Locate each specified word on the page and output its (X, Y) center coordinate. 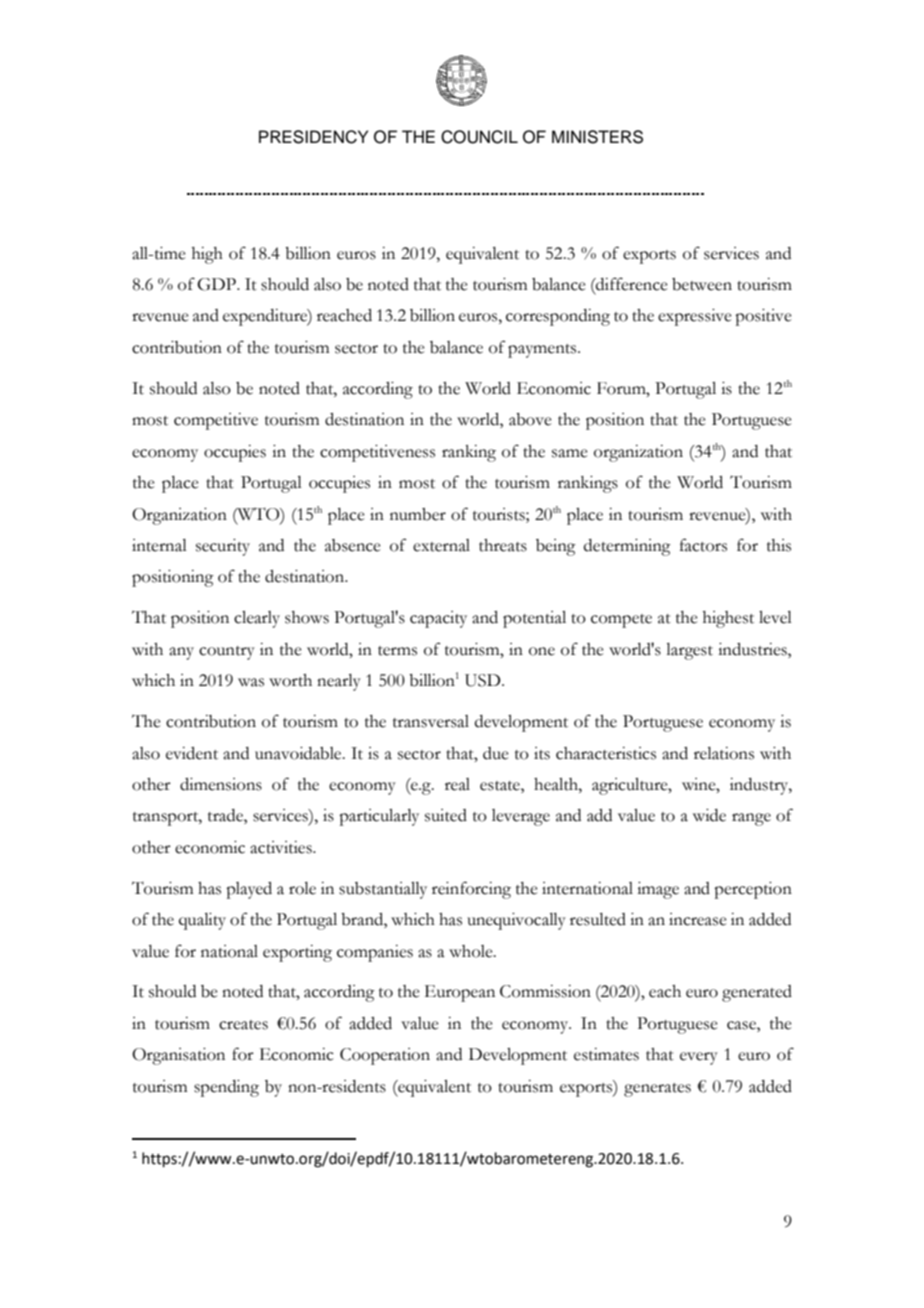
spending (226, 1088)
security (223, 547)
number (418, 514)
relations (724, 753)
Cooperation (385, 1056)
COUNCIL (479, 137)
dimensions (221, 784)
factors (703, 545)
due (496, 753)
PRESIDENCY (313, 137)
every (699, 1058)
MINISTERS (597, 137)
